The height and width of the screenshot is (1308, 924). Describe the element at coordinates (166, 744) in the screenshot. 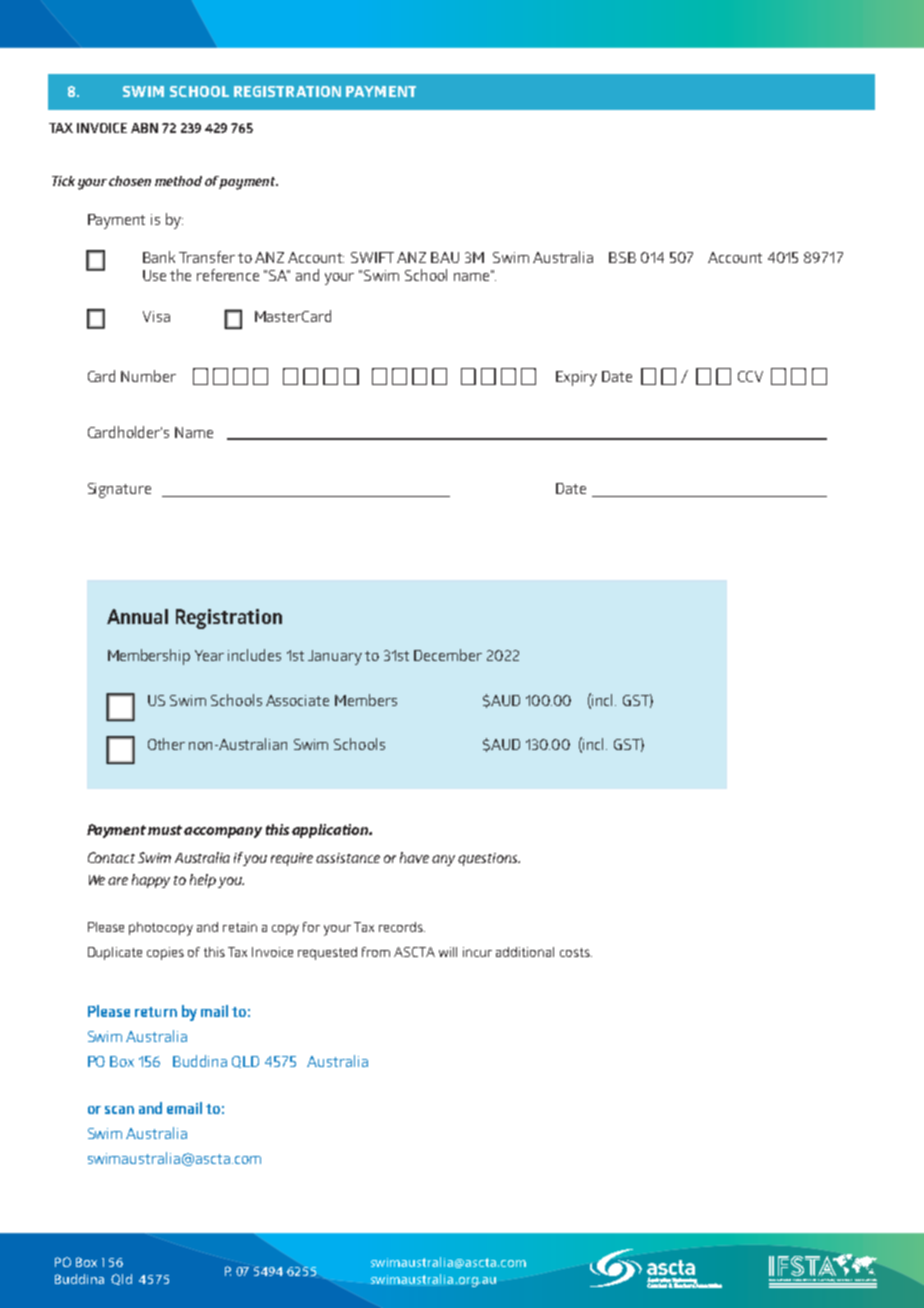

I see `Other` at that location.
